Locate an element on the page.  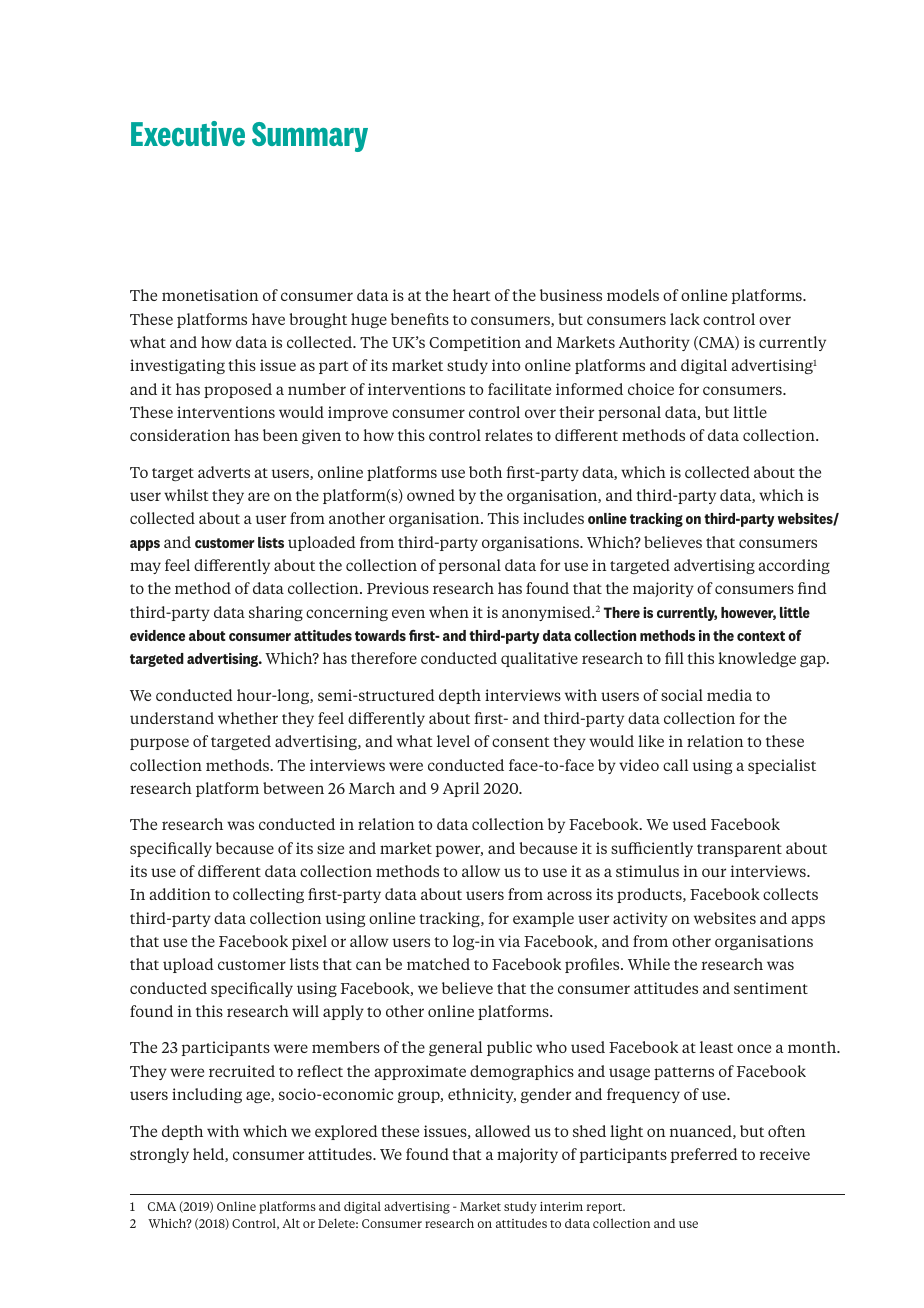
when is located at coordinates (449, 612).
